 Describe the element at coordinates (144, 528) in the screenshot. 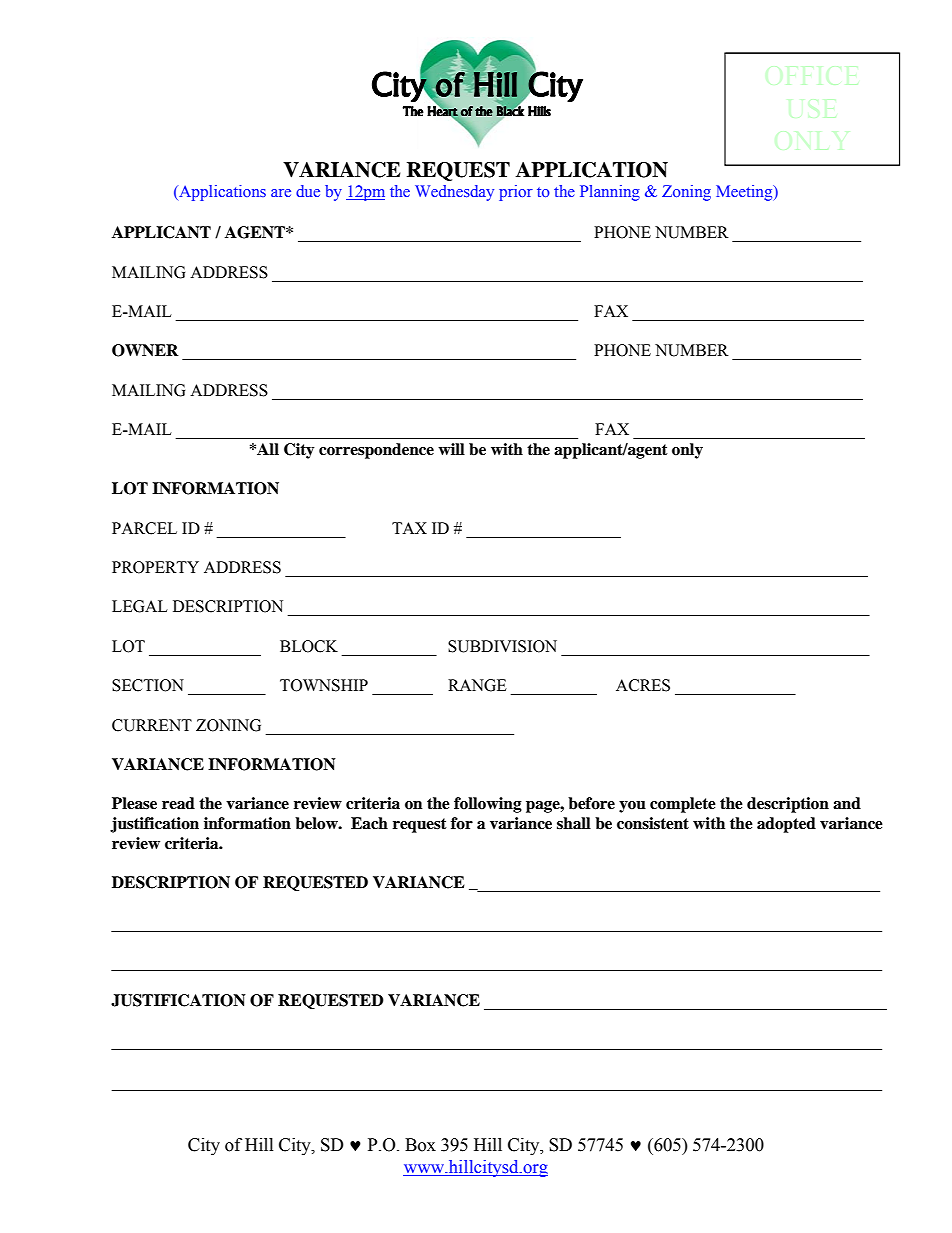

I see `PARCEL` at that location.
